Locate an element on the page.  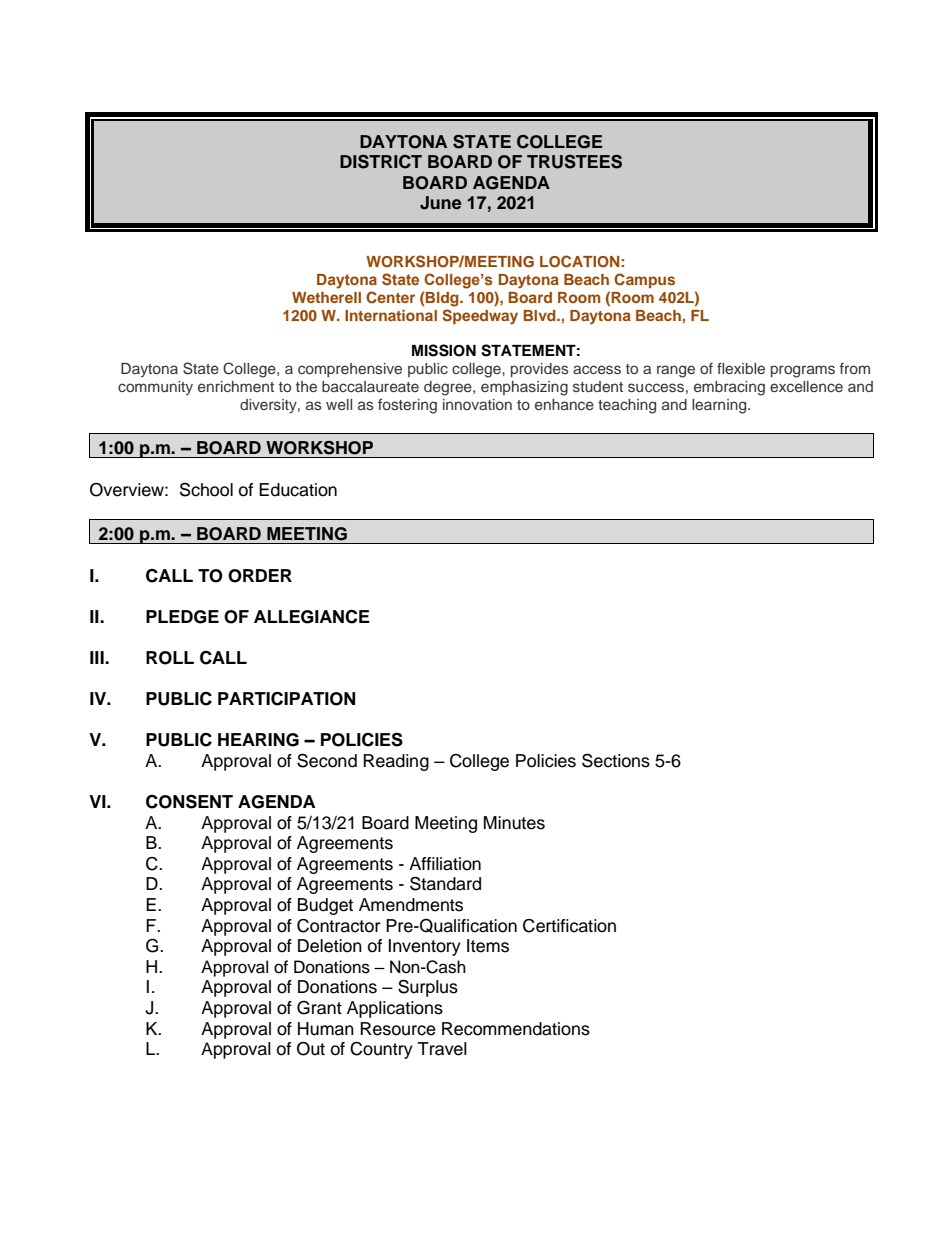
PLEDGE is located at coordinates (182, 617).
